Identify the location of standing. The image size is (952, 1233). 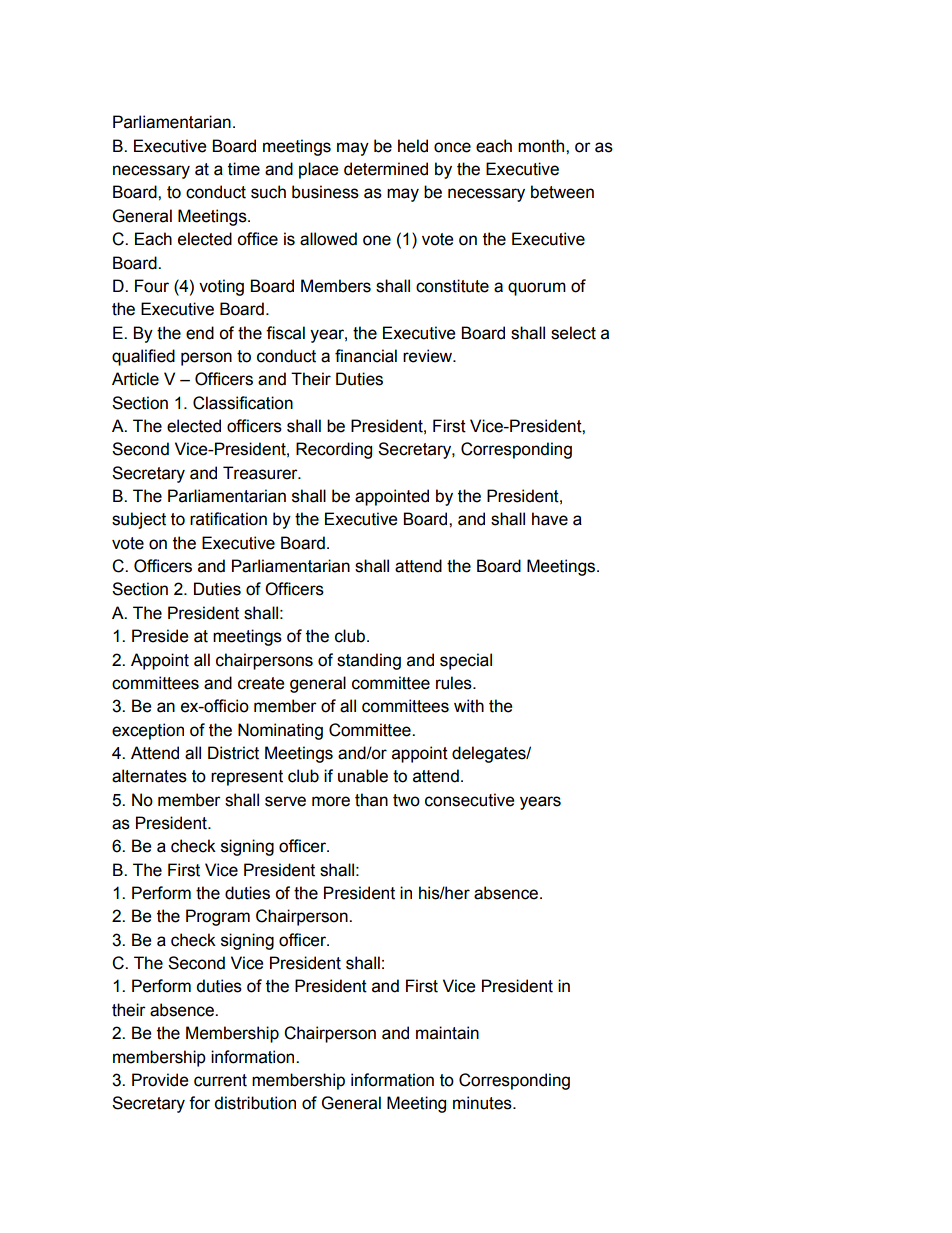
(369, 661).
